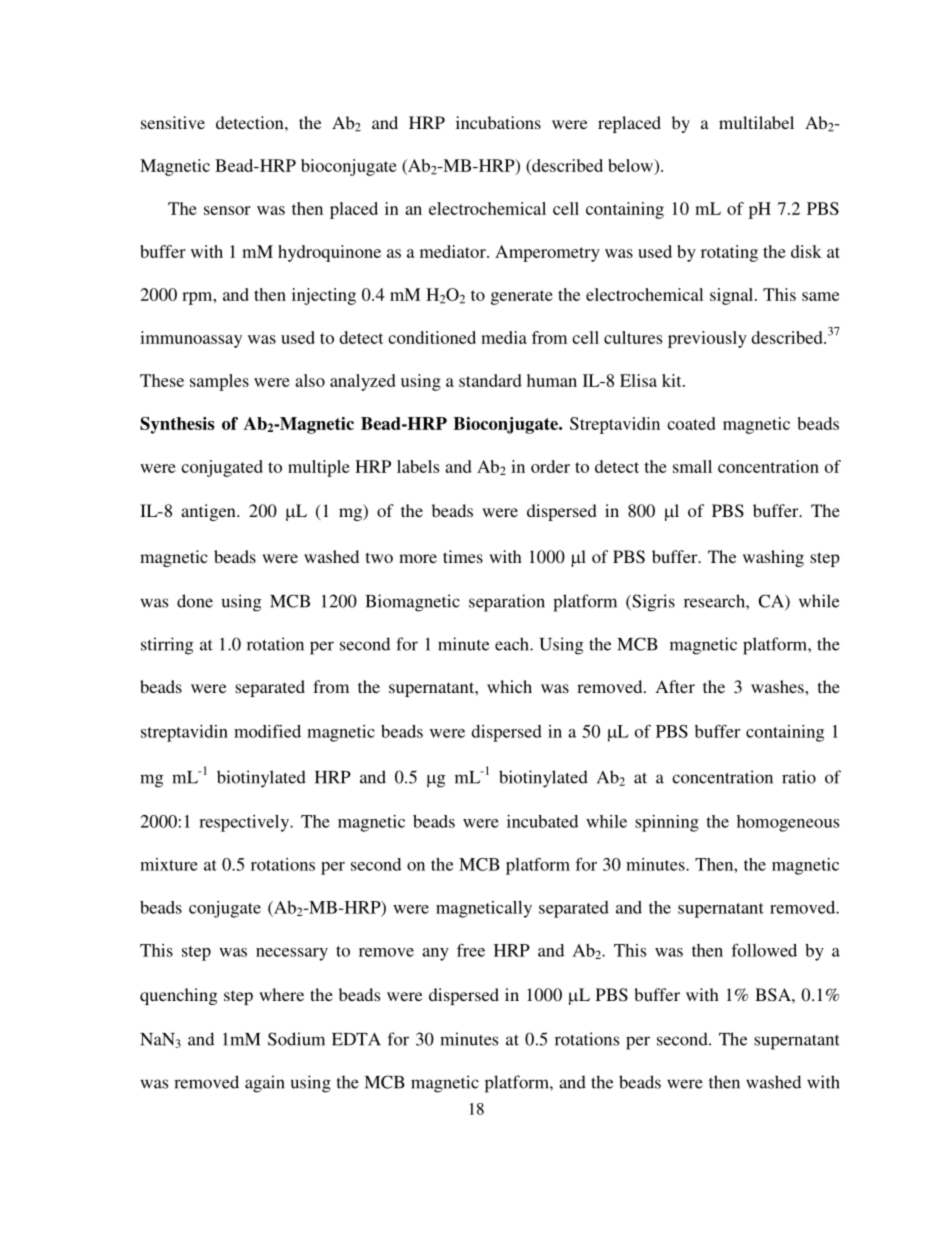 Image resolution: width=952 pixels, height=1233 pixels. Describe the element at coordinates (265, 1084) in the image. I see `again` at that location.
